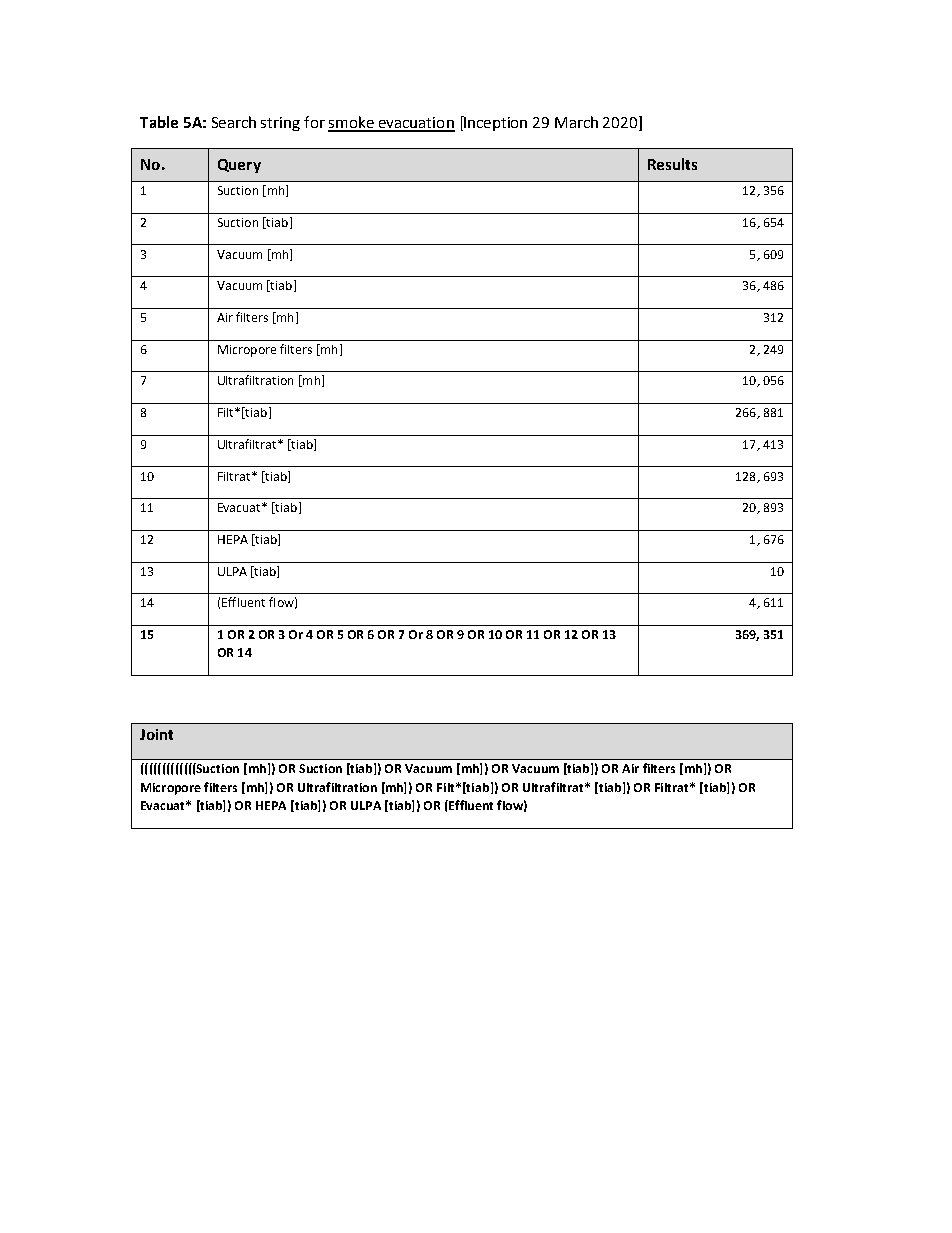 The image size is (952, 1233). I want to click on for, so click(314, 122).
